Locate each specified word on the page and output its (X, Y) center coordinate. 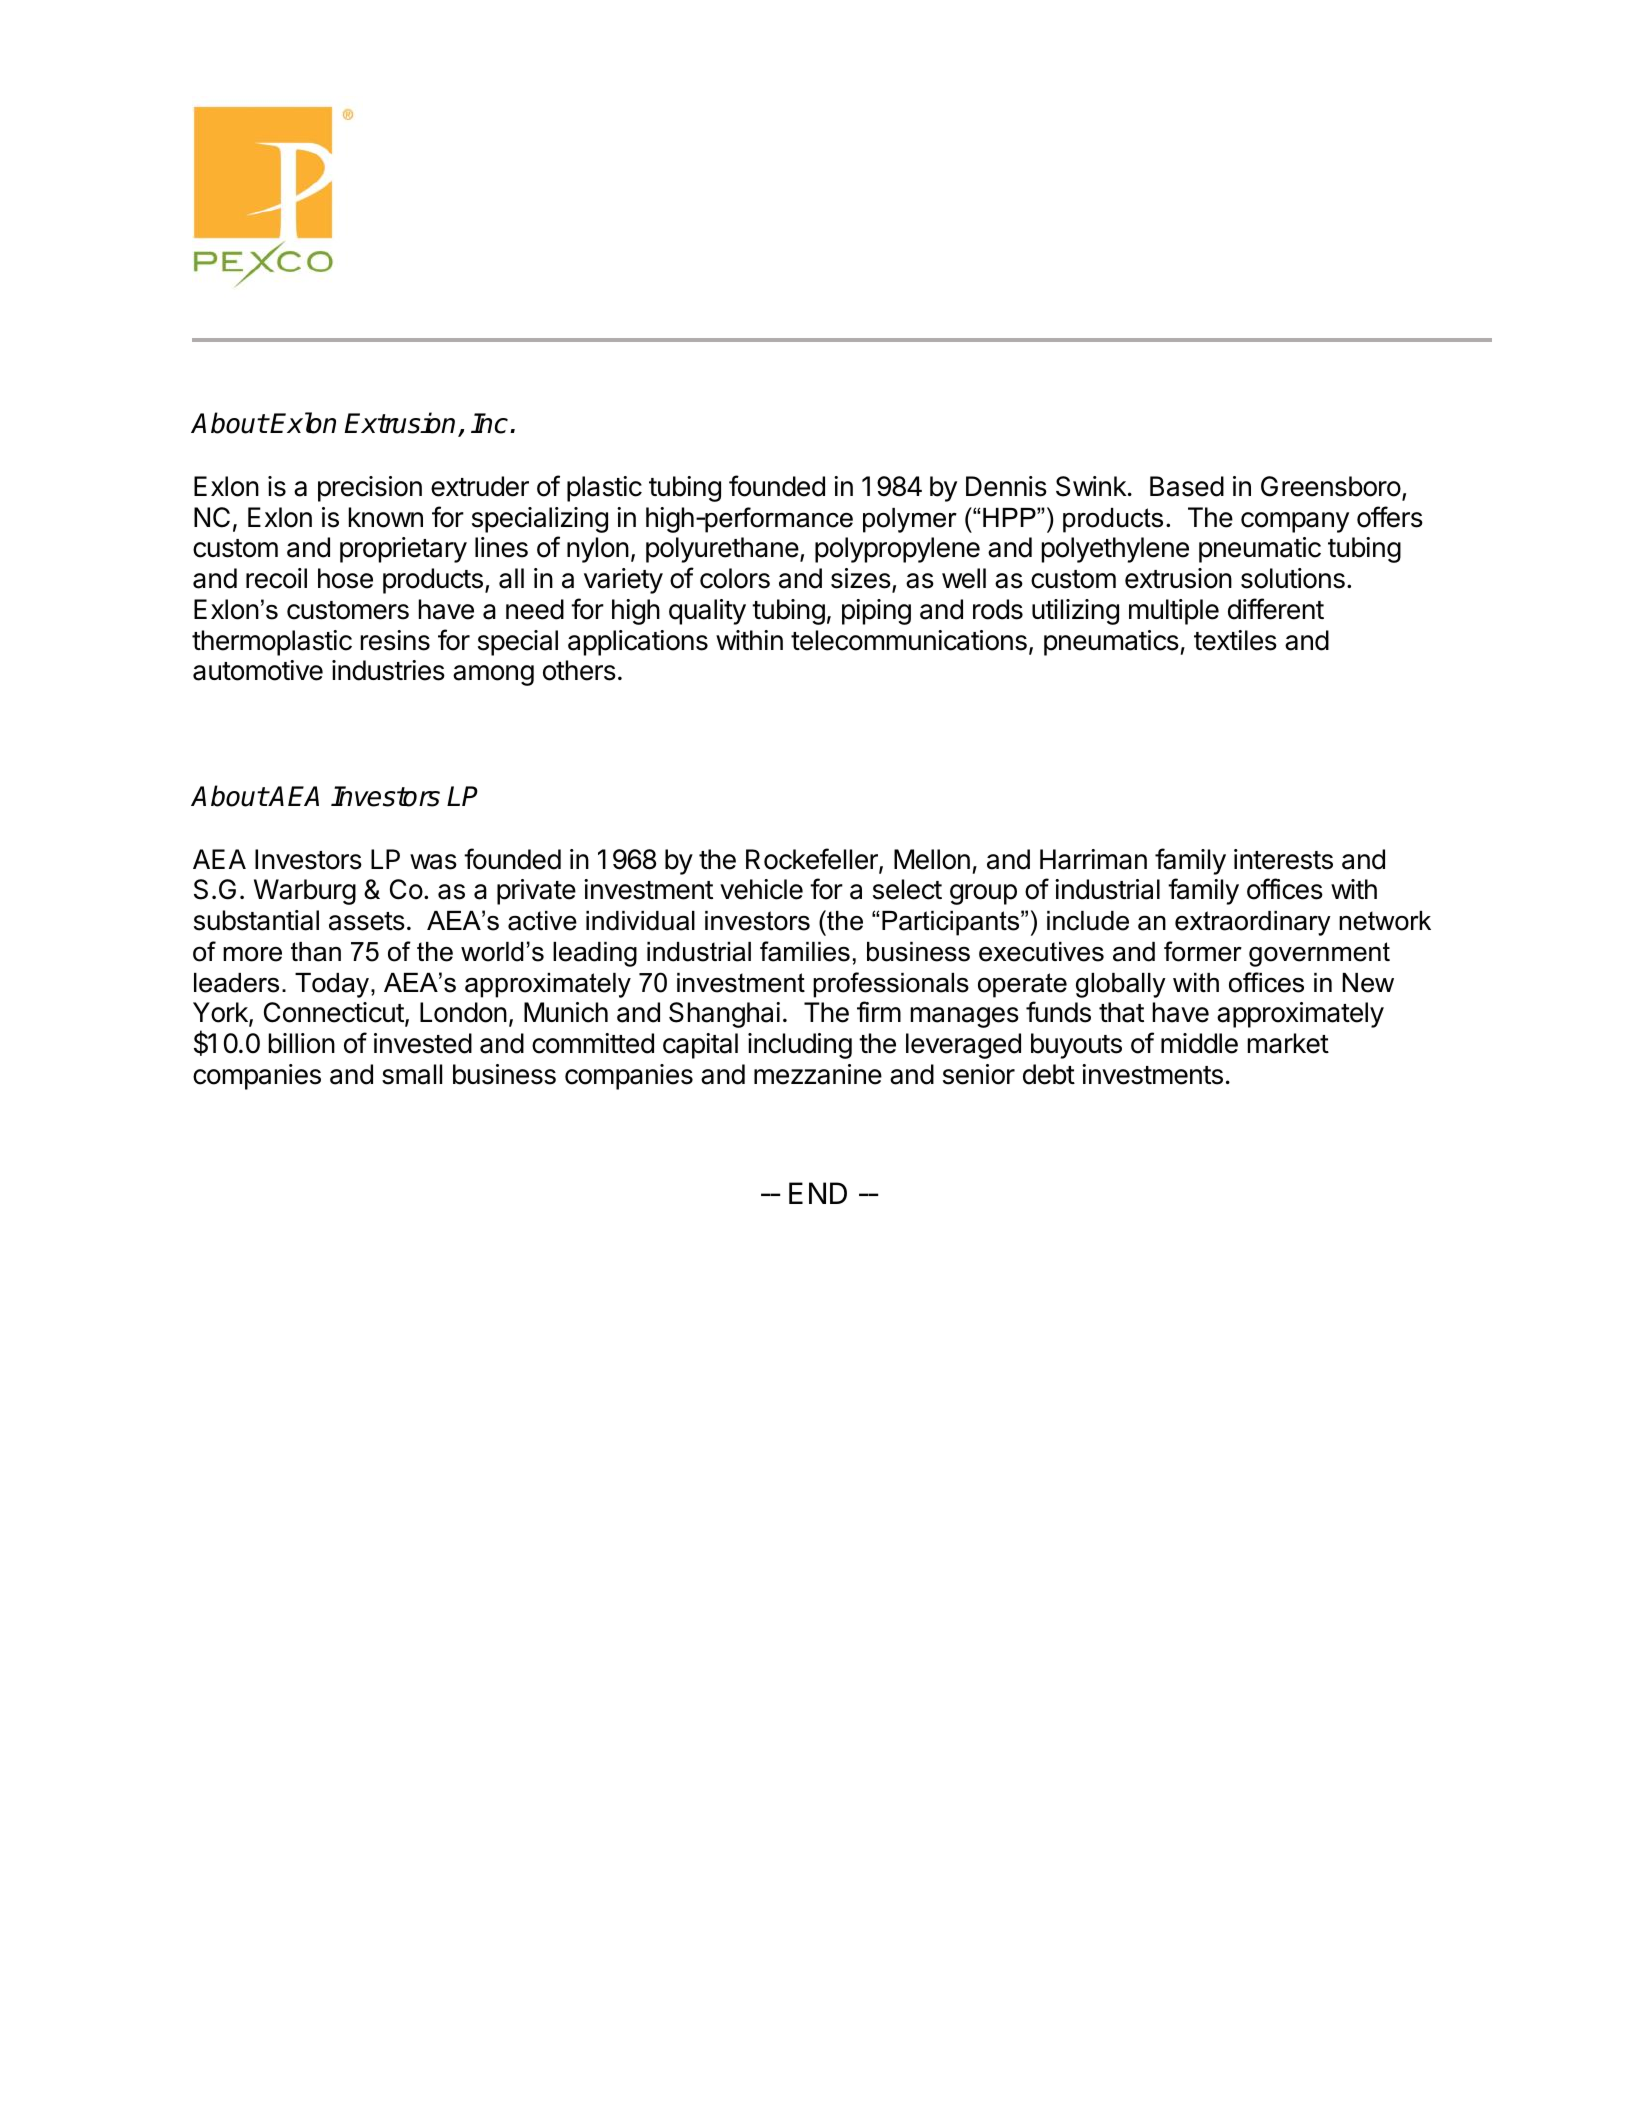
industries (388, 670)
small (412, 1074)
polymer (910, 520)
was (433, 862)
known (386, 517)
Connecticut (334, 1012)
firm (879, 1011)
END (818, 1193)
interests (1283, 859)
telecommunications (909, 640)
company (1295, 522)
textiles (1235, 640)
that (1121, 1012)
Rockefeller (813, 860)
